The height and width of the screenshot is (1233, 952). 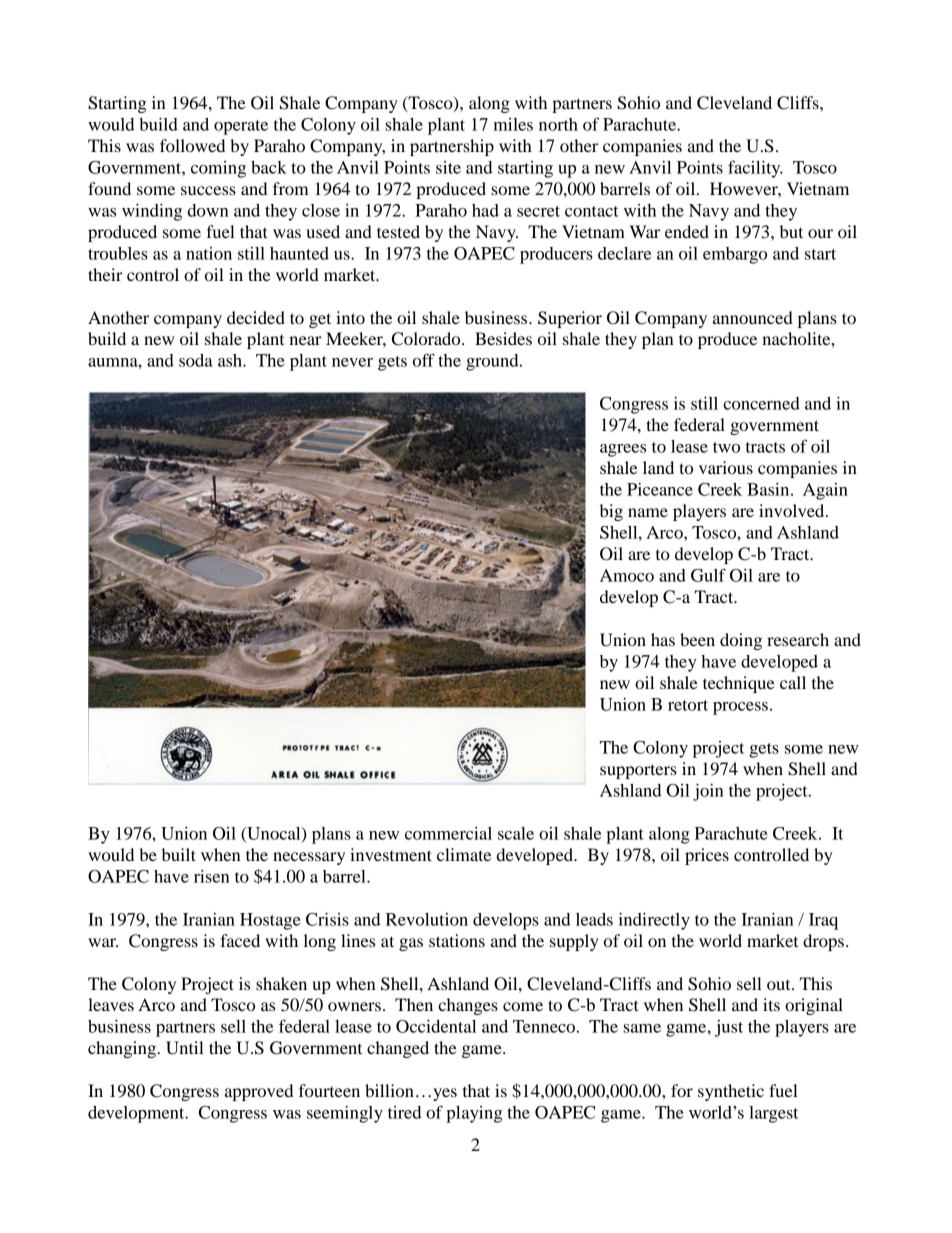 What do you see at coordinates (185, 1048) in the screenshot?
I see `Until` at bounding box center [185, 1048].
